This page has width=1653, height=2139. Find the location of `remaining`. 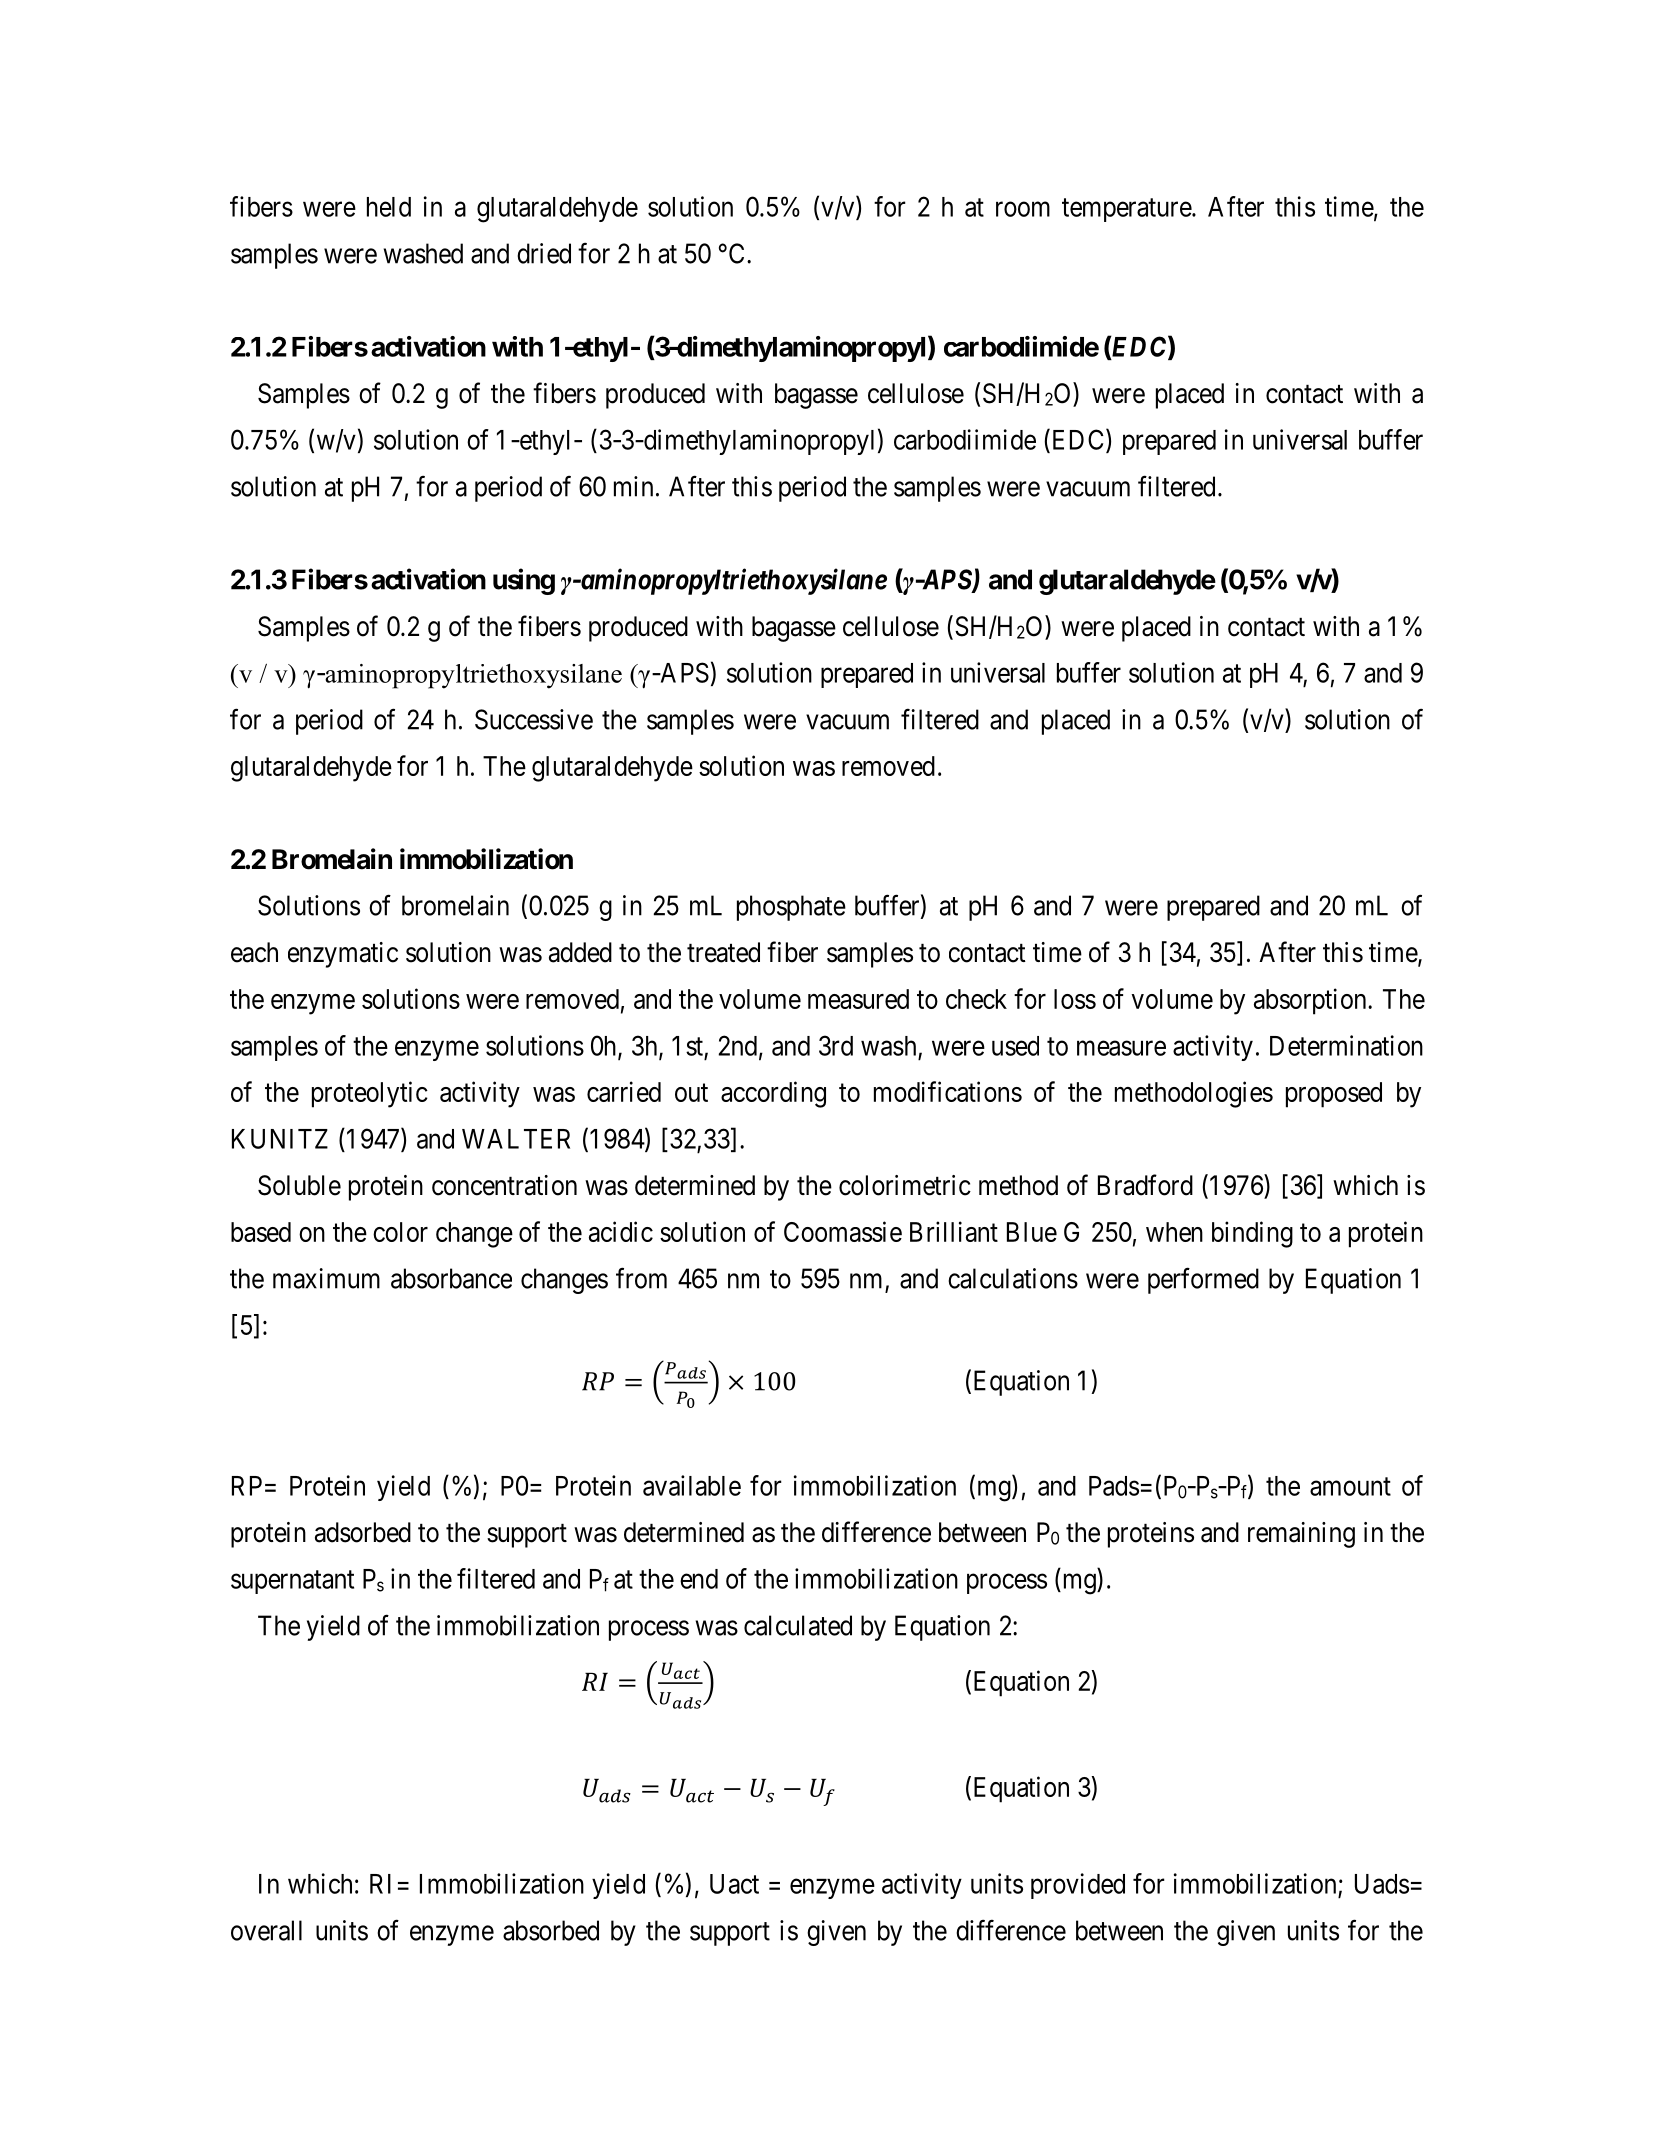

remaining is located at coordinates (1301, 1535).
